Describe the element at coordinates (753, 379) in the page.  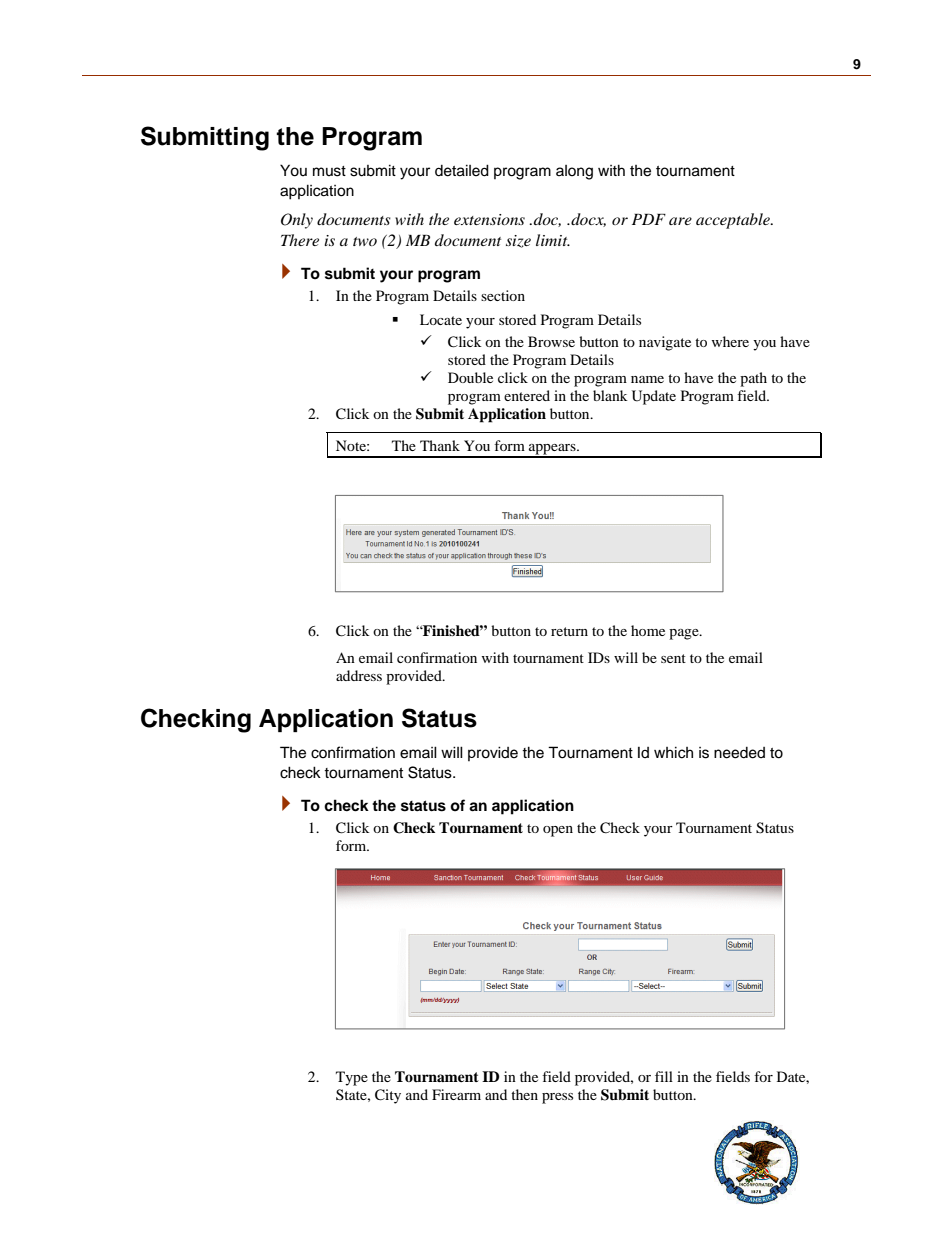
I see `path` at that location.
